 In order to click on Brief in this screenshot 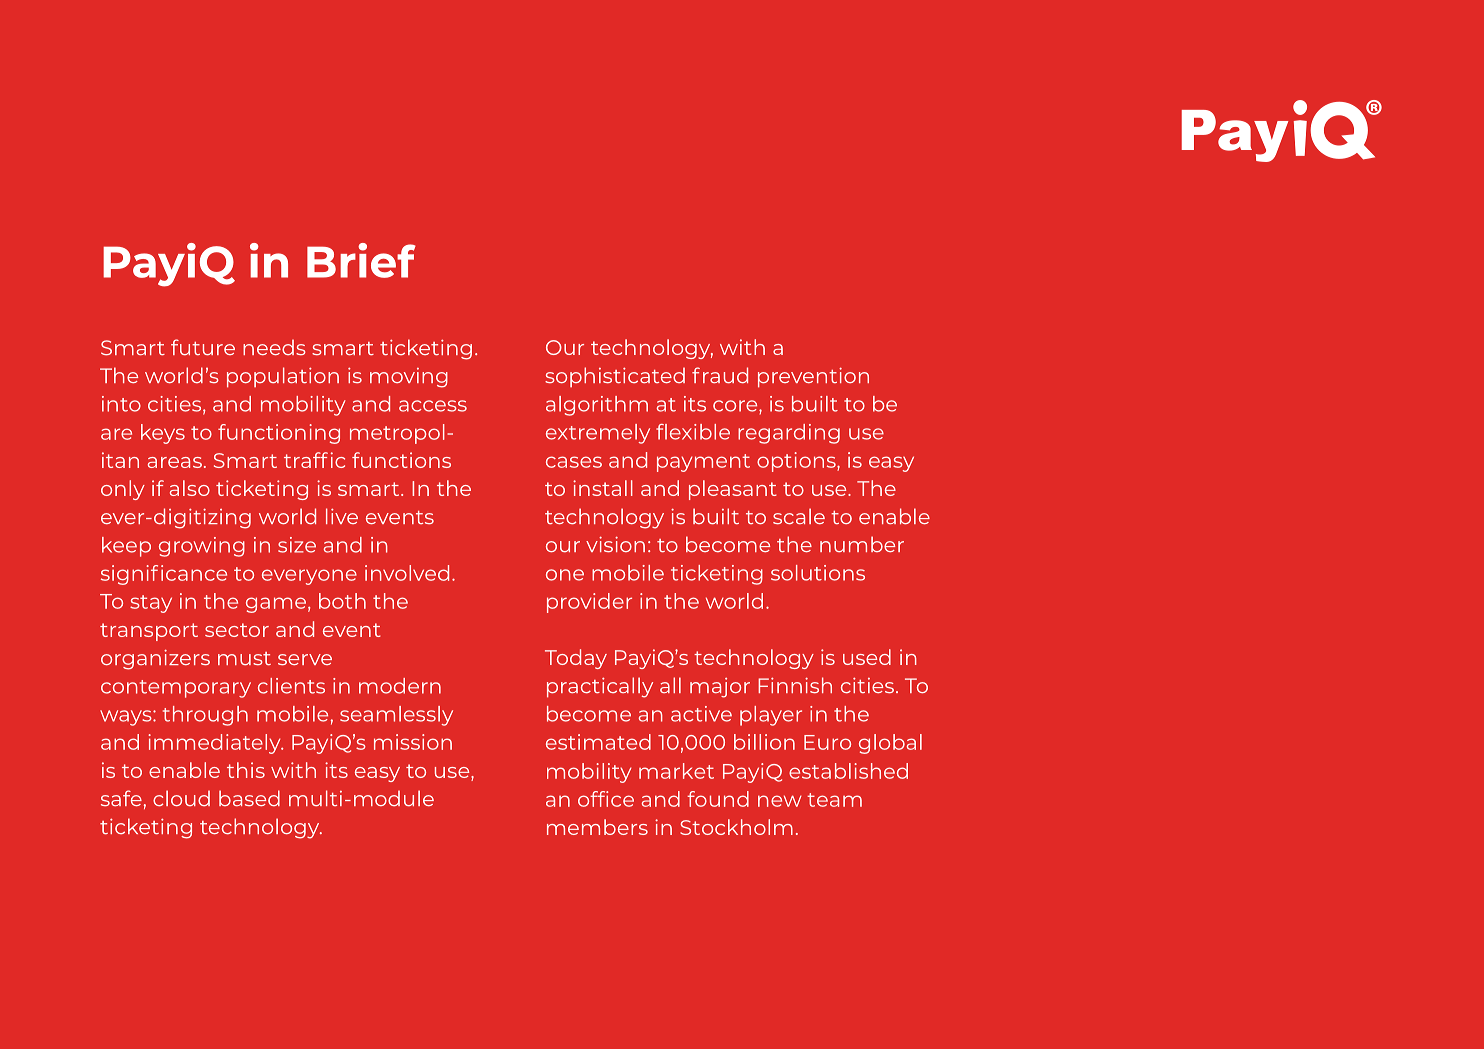, I will do `click(361, 260)`.
